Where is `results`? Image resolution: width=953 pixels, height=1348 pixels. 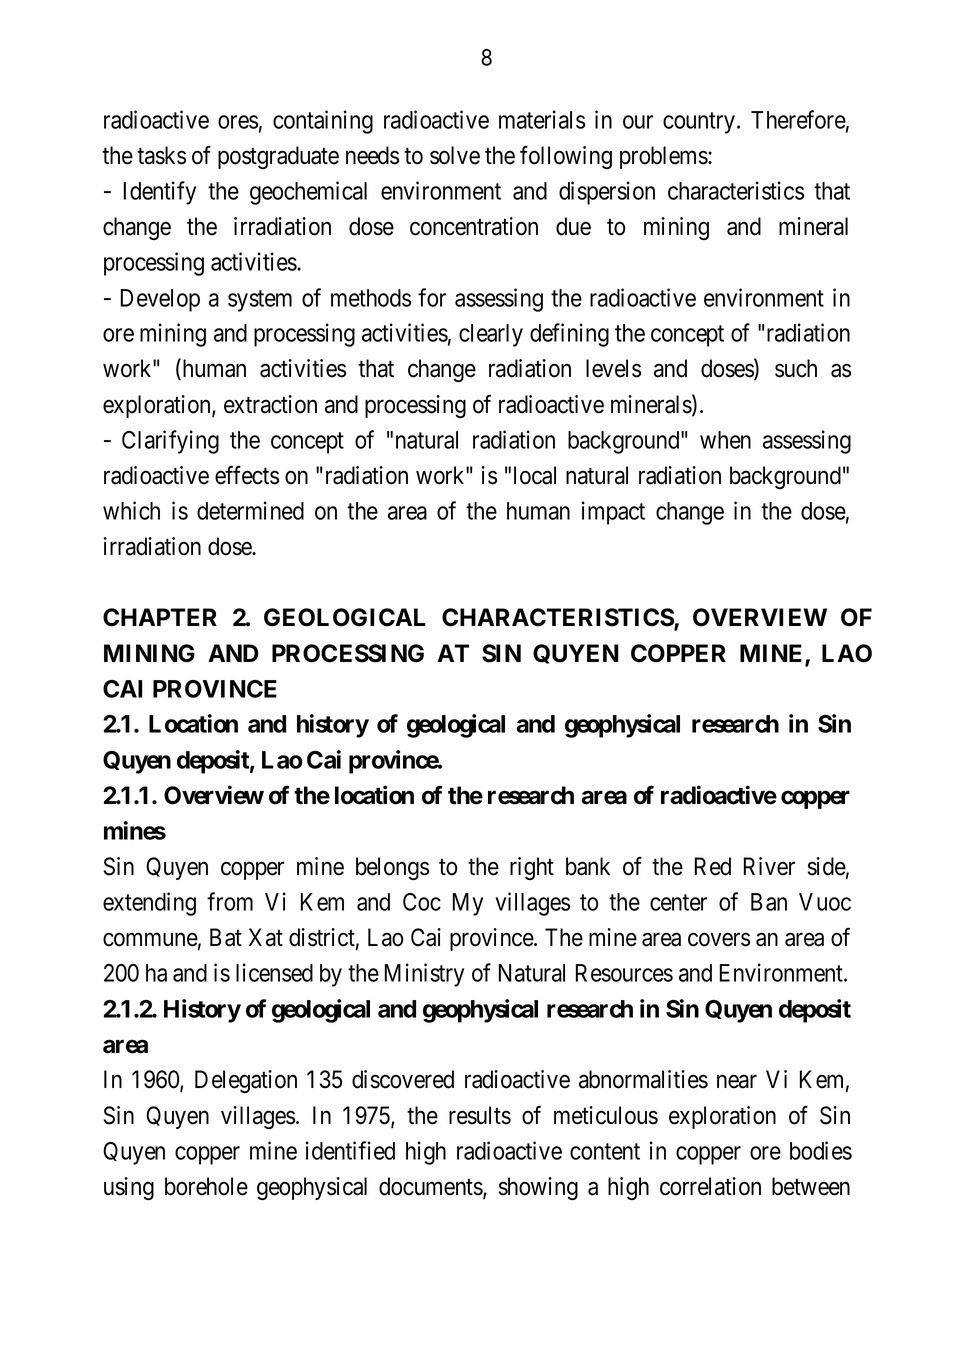
results is located at coordinates (480, 1115).
